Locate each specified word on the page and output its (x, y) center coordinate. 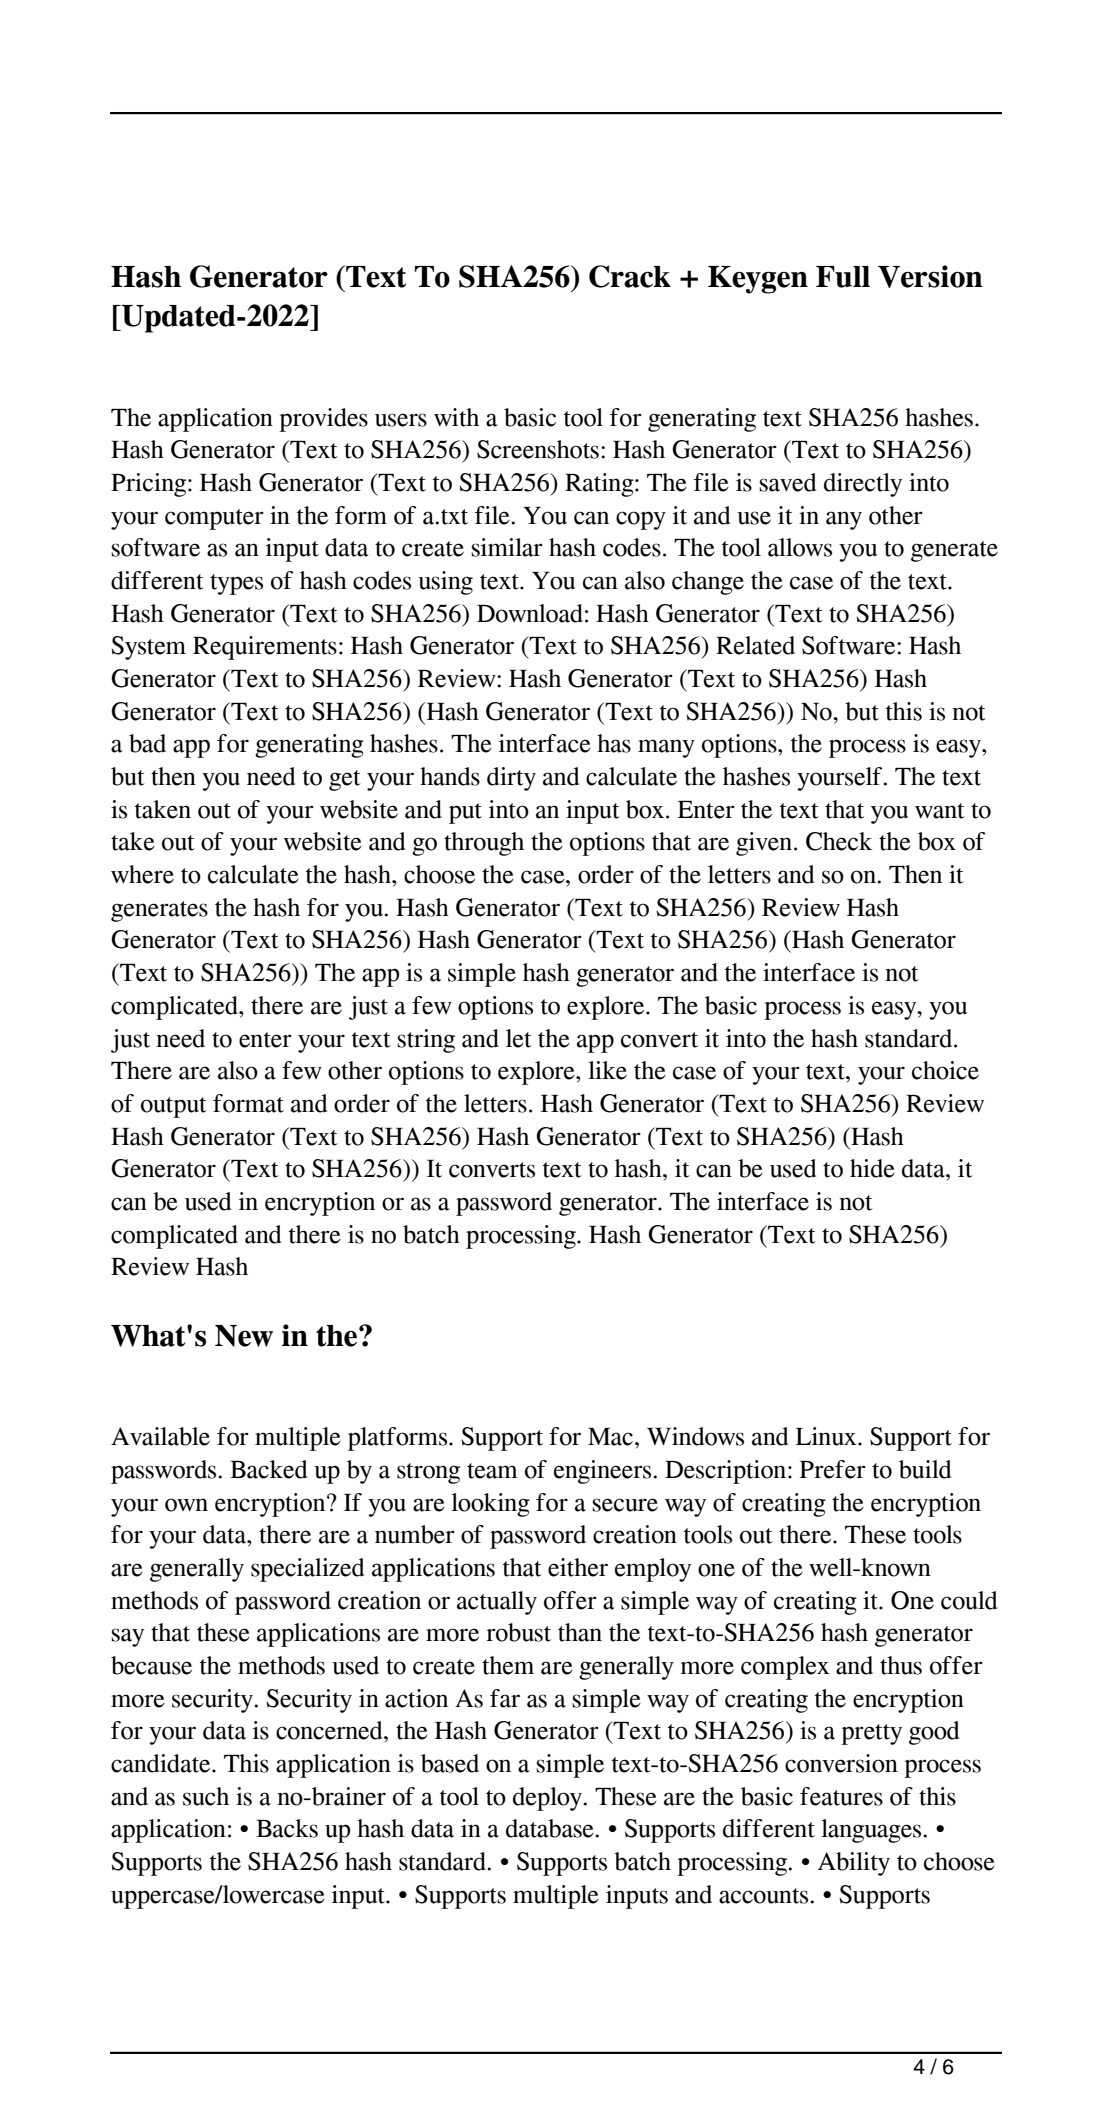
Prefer (833, 1469)
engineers (602, 1472)
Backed (268, 1469)
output (174, 1107)
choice (945, 1070)
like (607, 1070)
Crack (630, 276)
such (206, 1796)
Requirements (265, 648)
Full (843, 277)
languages (871, 1831)
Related (755, 645)
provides (323, 420)
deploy (549, 1799)
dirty (511, 779)
